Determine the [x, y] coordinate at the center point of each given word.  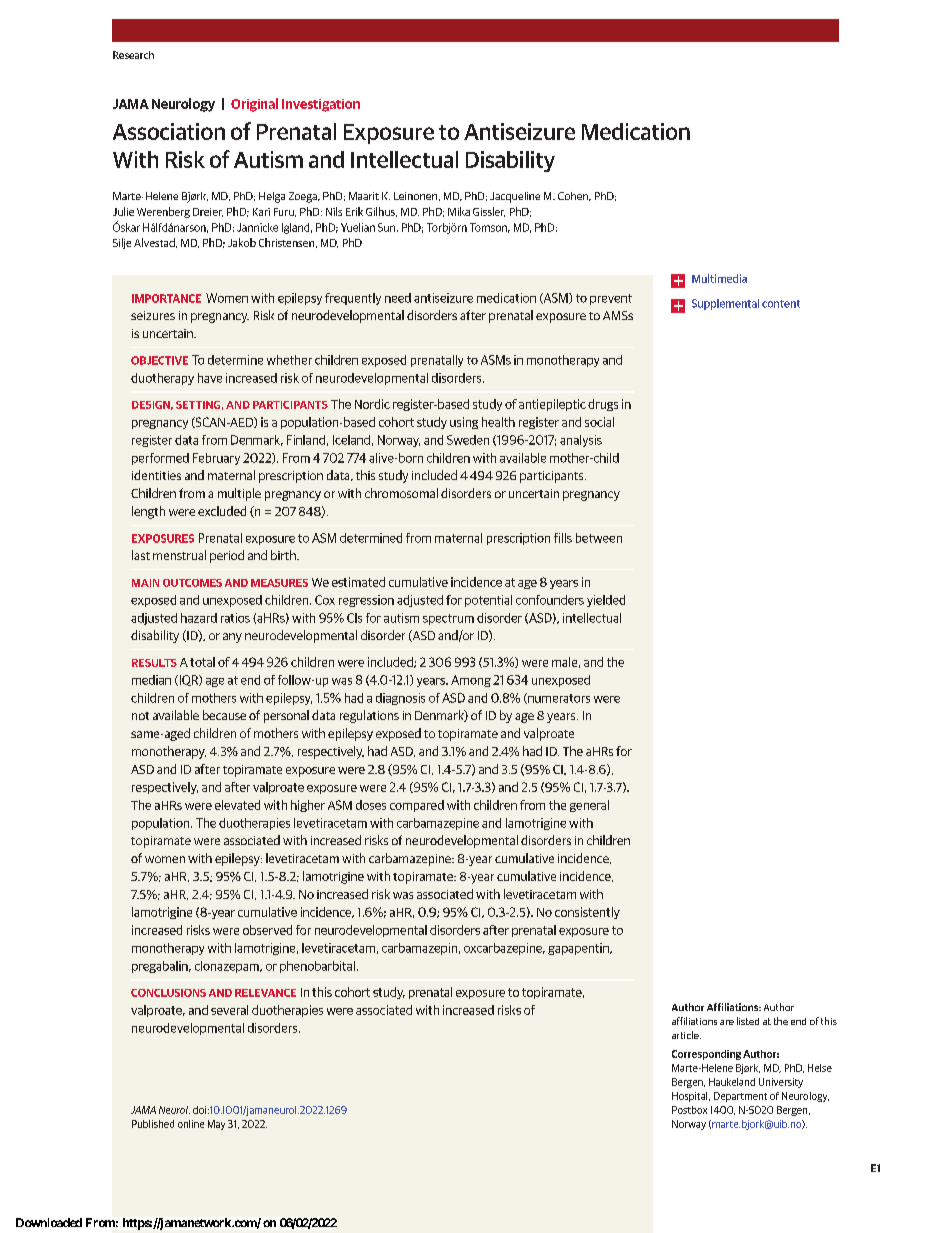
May [216, 1125]
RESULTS [154, 663]
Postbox [689, 1110]
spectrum [448, 619]
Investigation [321, 105]
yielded [606, 601]
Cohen [574, 196]
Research [133, 55]
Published [153, 1124]
